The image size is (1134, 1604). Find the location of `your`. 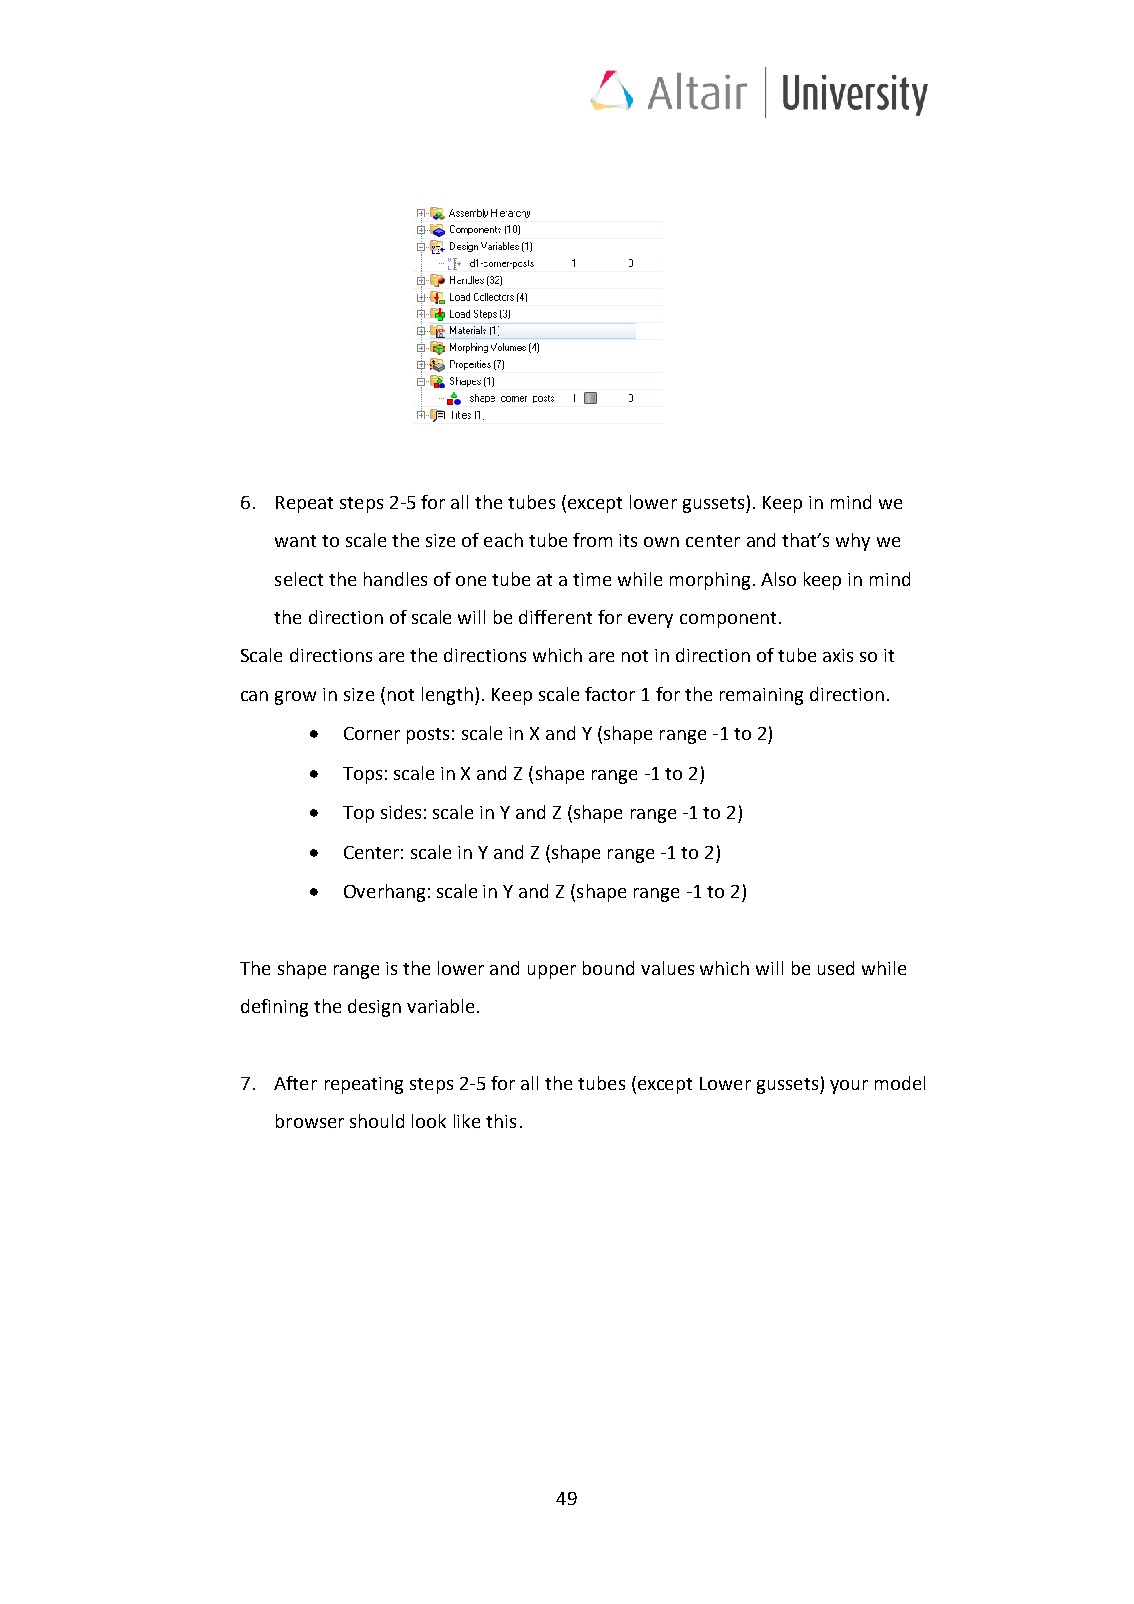

your is located at coordinates (849, 1087).
